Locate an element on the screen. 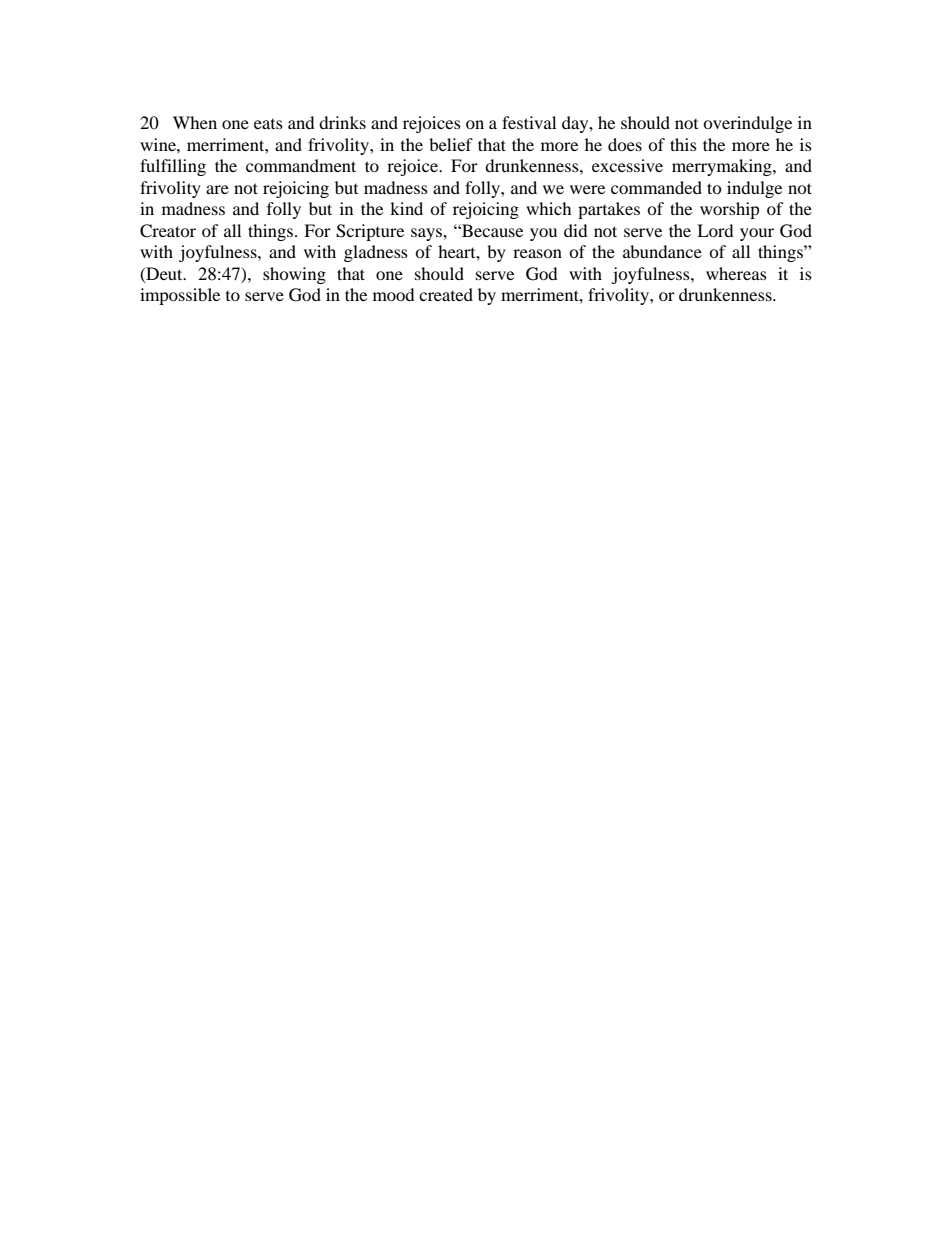 The height and width of the screenshot is (1233, 952). reason is located at coordinates (537, 253).
